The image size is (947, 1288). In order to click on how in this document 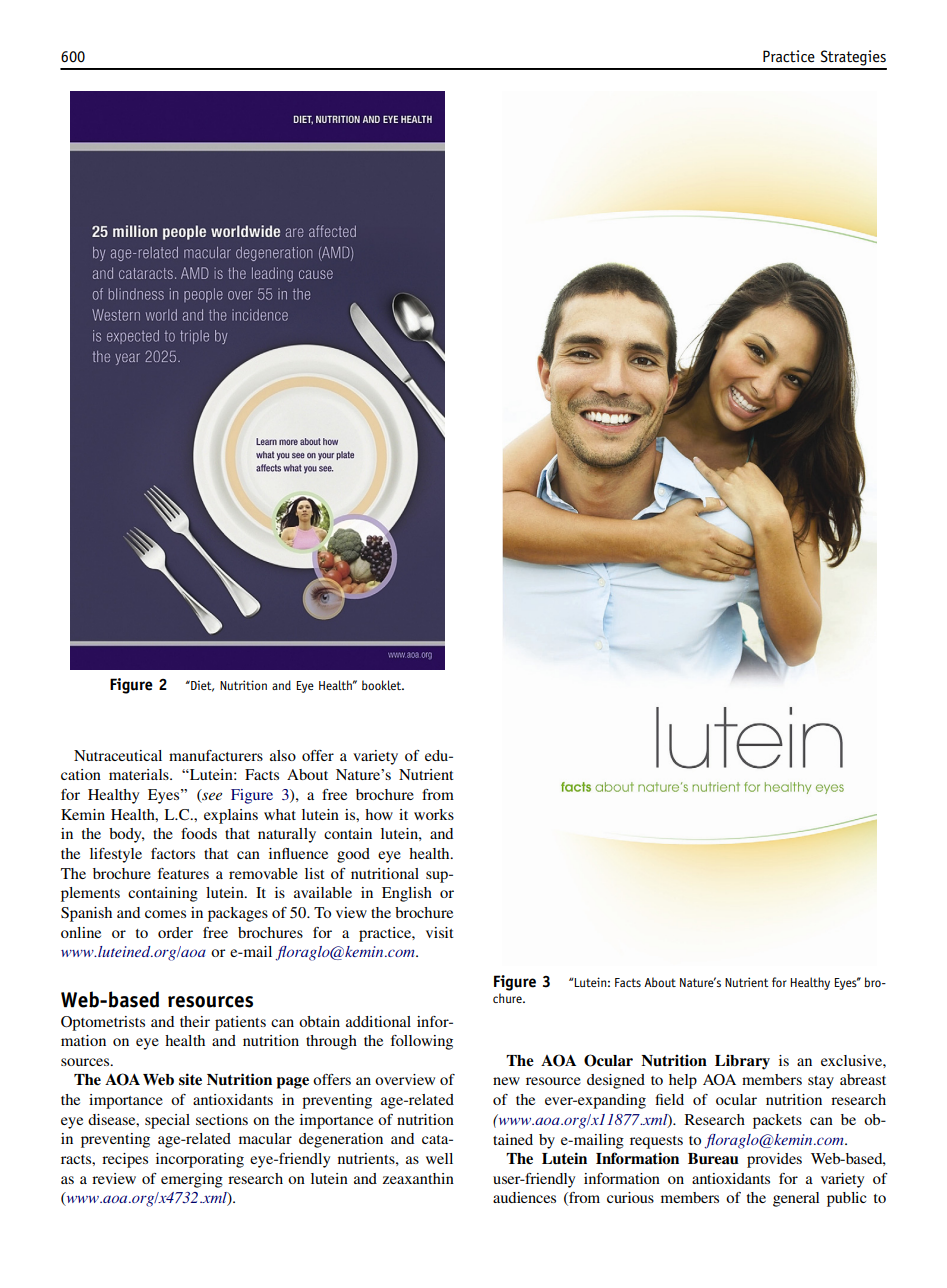, I will do `click(379, 814)`.
